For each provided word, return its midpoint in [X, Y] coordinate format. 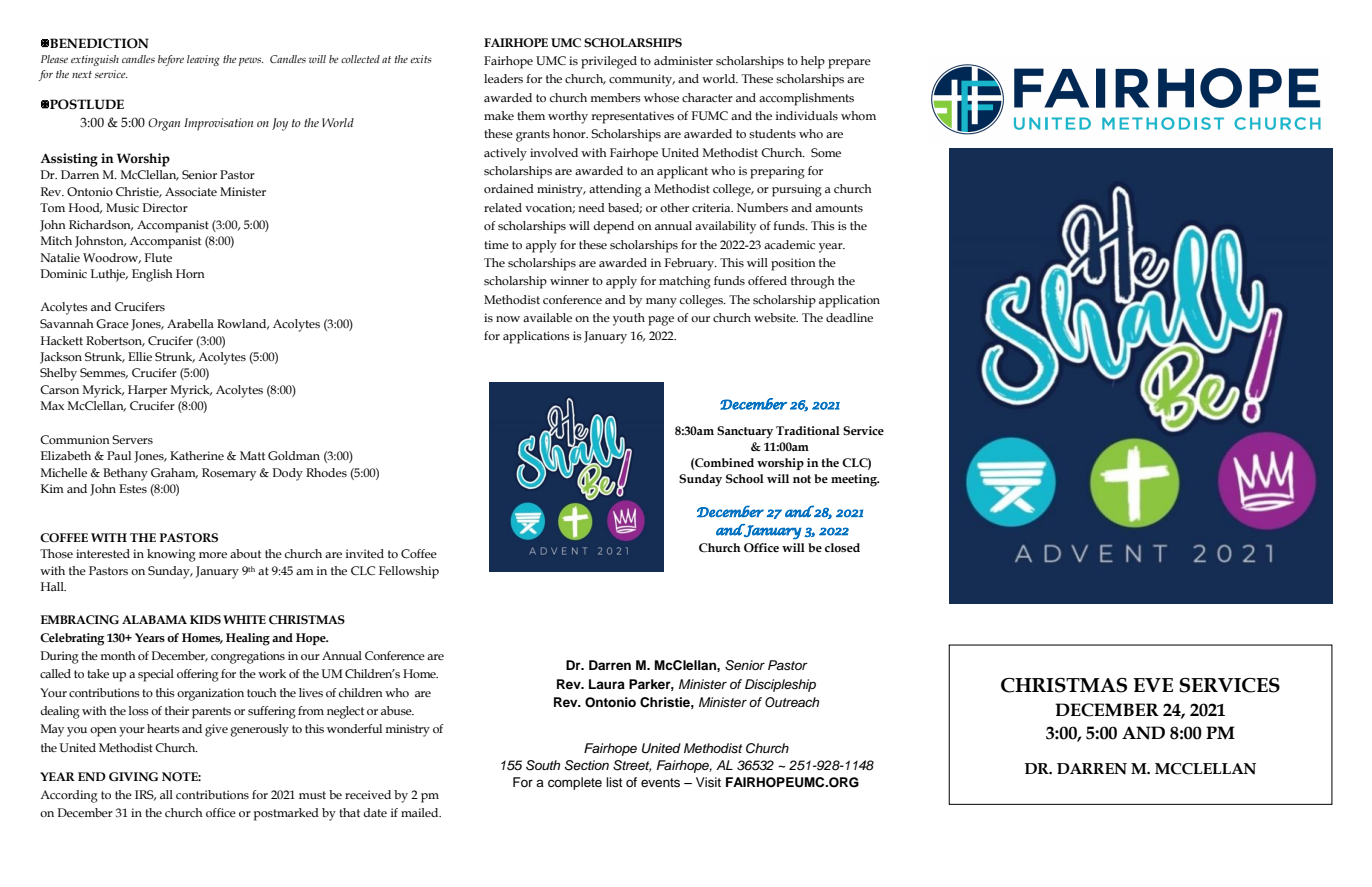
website [776, 317]
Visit [708, 782]
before [171, 60]
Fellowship [409, 572]
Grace [112, 324]
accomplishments [806, 99]
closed [842, 547]
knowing [171, 555]
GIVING [133, 776]
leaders [503, 78]
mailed [421, 812]
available [547, 317]
